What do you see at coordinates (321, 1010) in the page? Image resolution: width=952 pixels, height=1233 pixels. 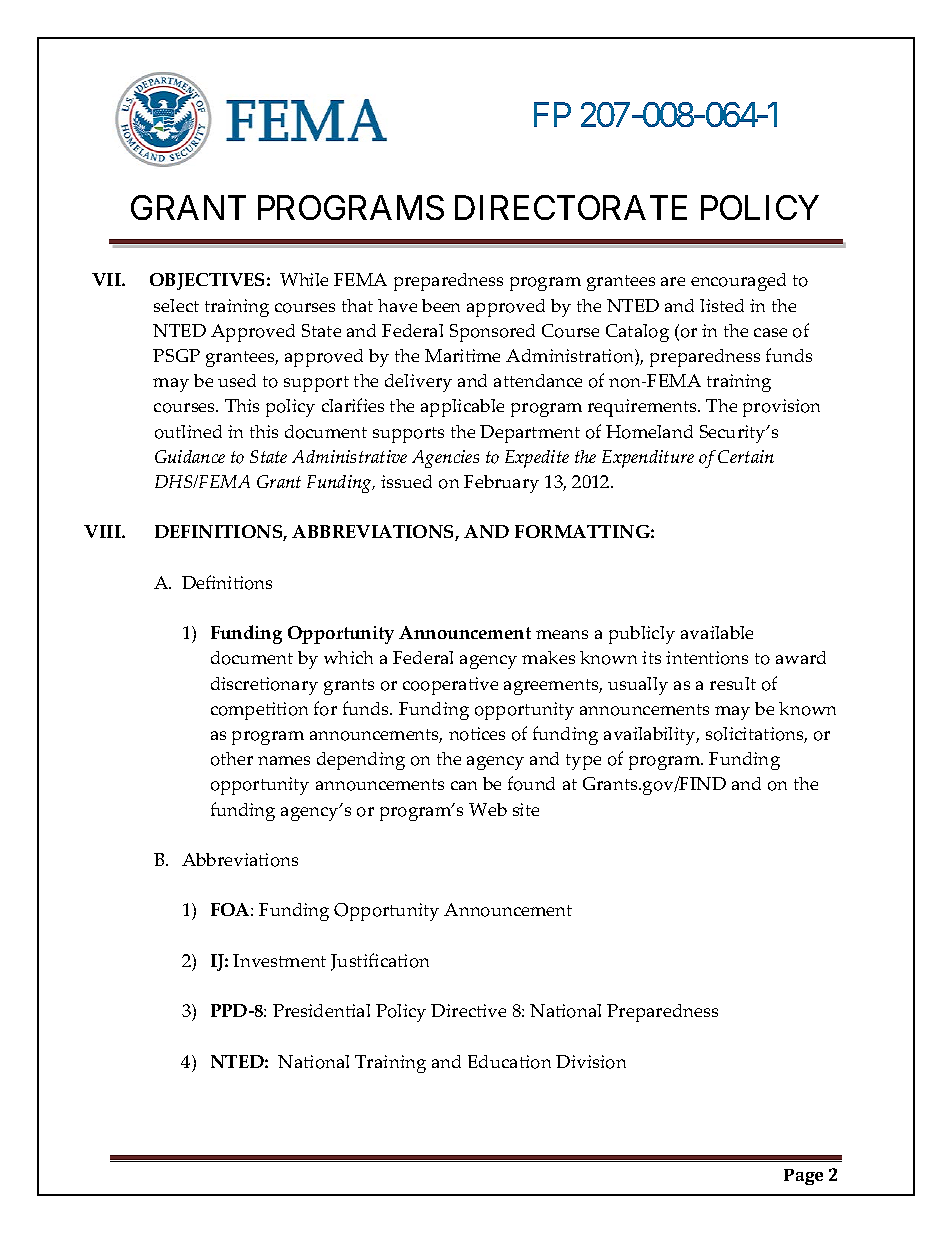 I see `Presidential` at bounding box center [321, 1010].
